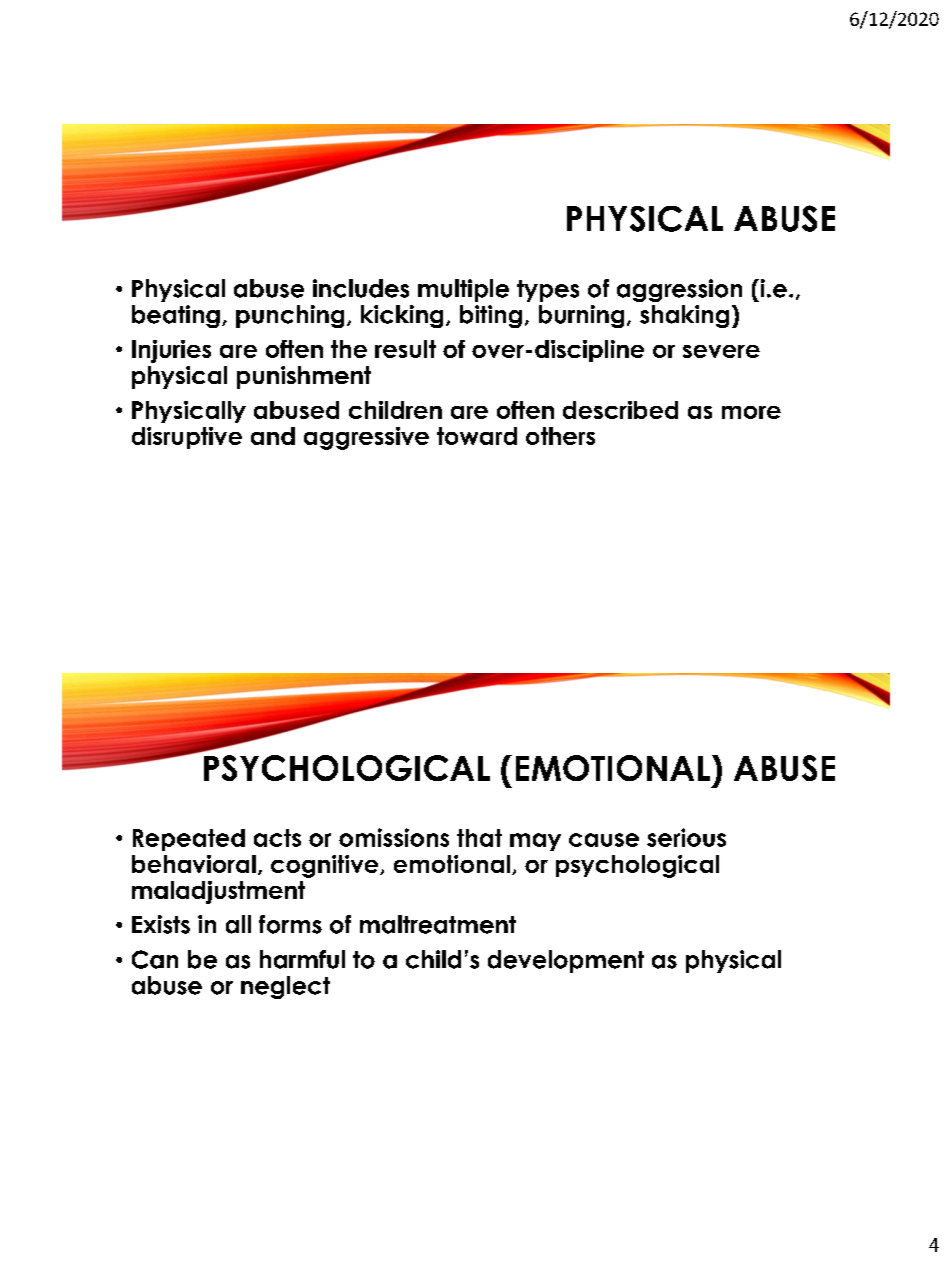 The image size is (952, 1263). I want to click on multiple, so click(463, 290).
